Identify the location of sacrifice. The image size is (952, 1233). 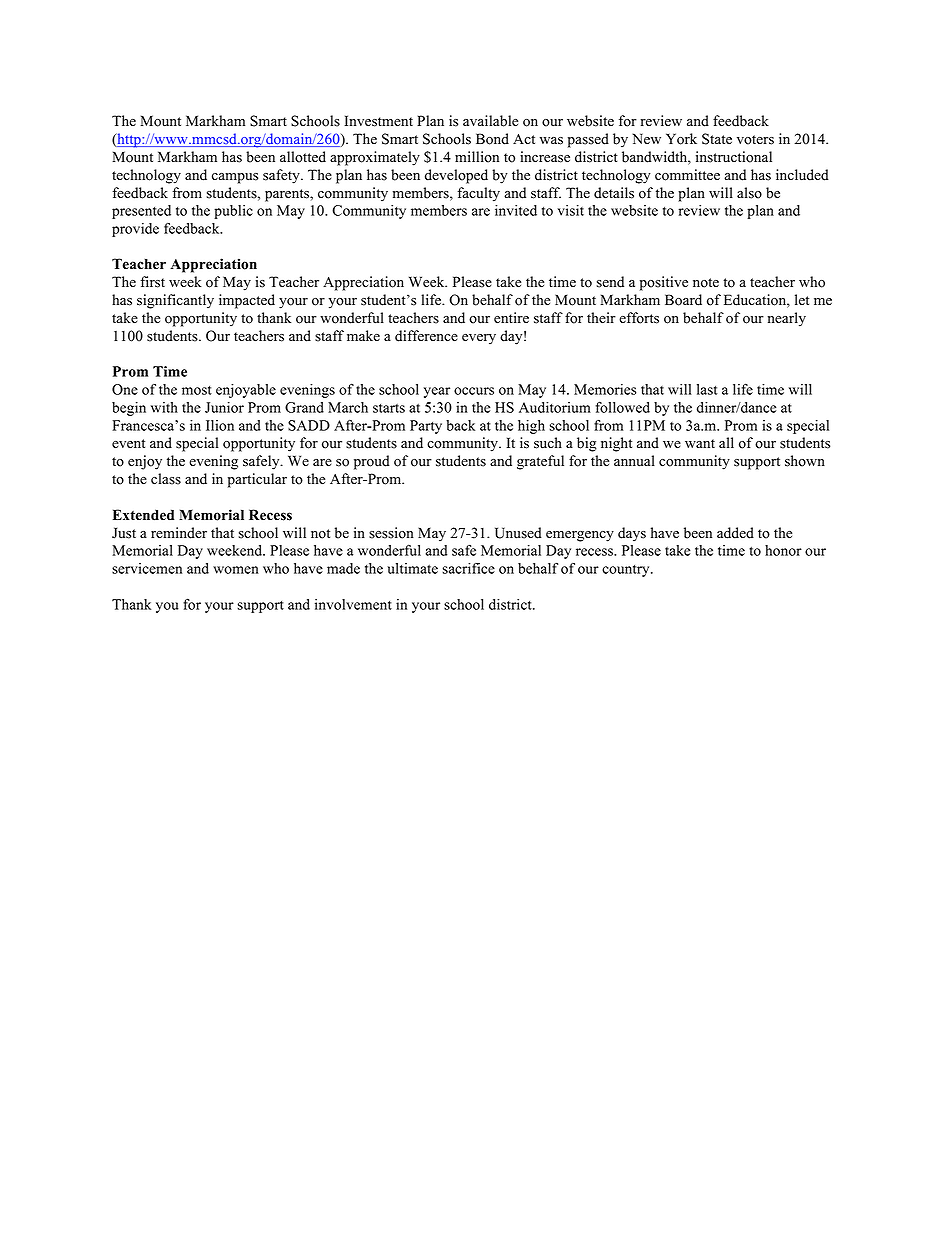
(468, 568).
